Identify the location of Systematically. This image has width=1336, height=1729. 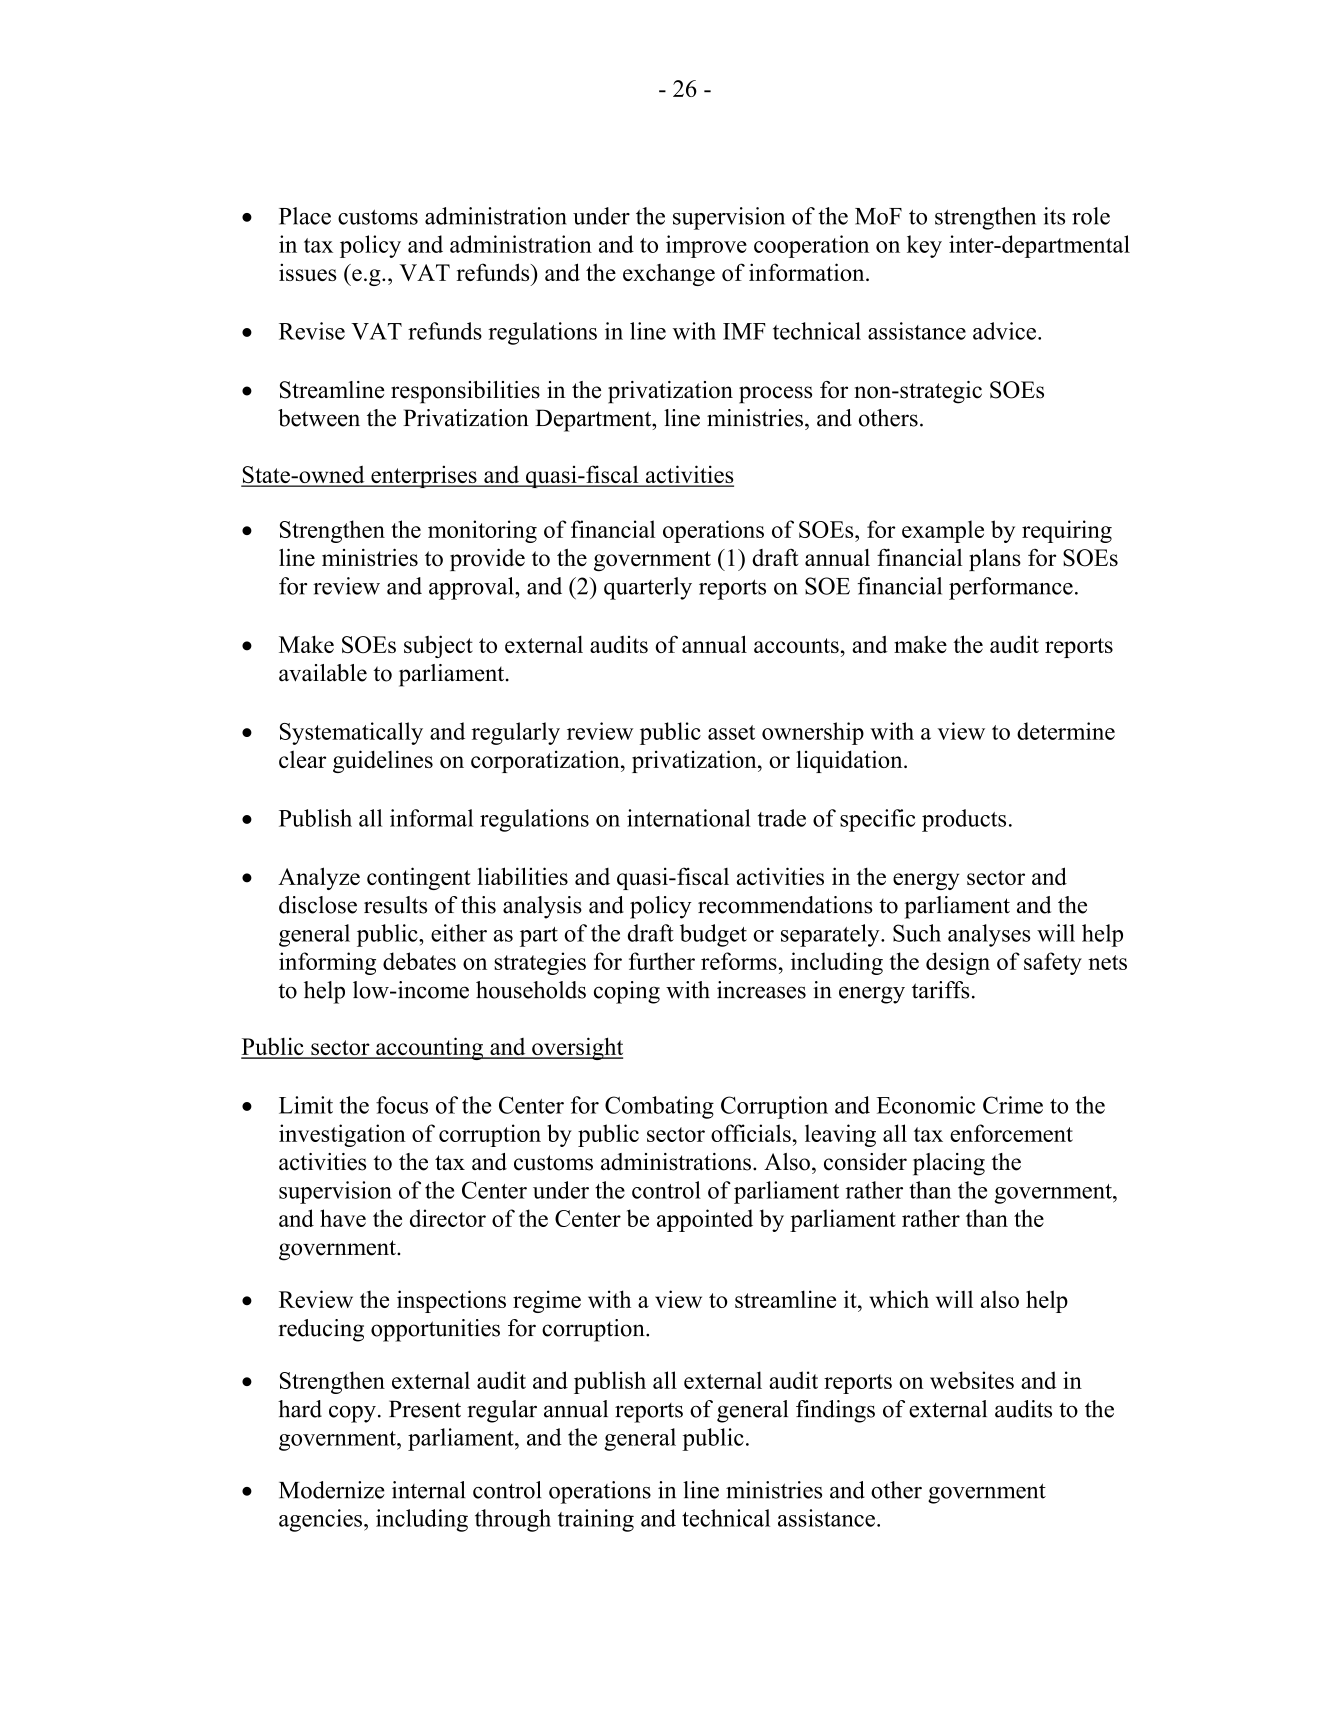
(351, 733).
